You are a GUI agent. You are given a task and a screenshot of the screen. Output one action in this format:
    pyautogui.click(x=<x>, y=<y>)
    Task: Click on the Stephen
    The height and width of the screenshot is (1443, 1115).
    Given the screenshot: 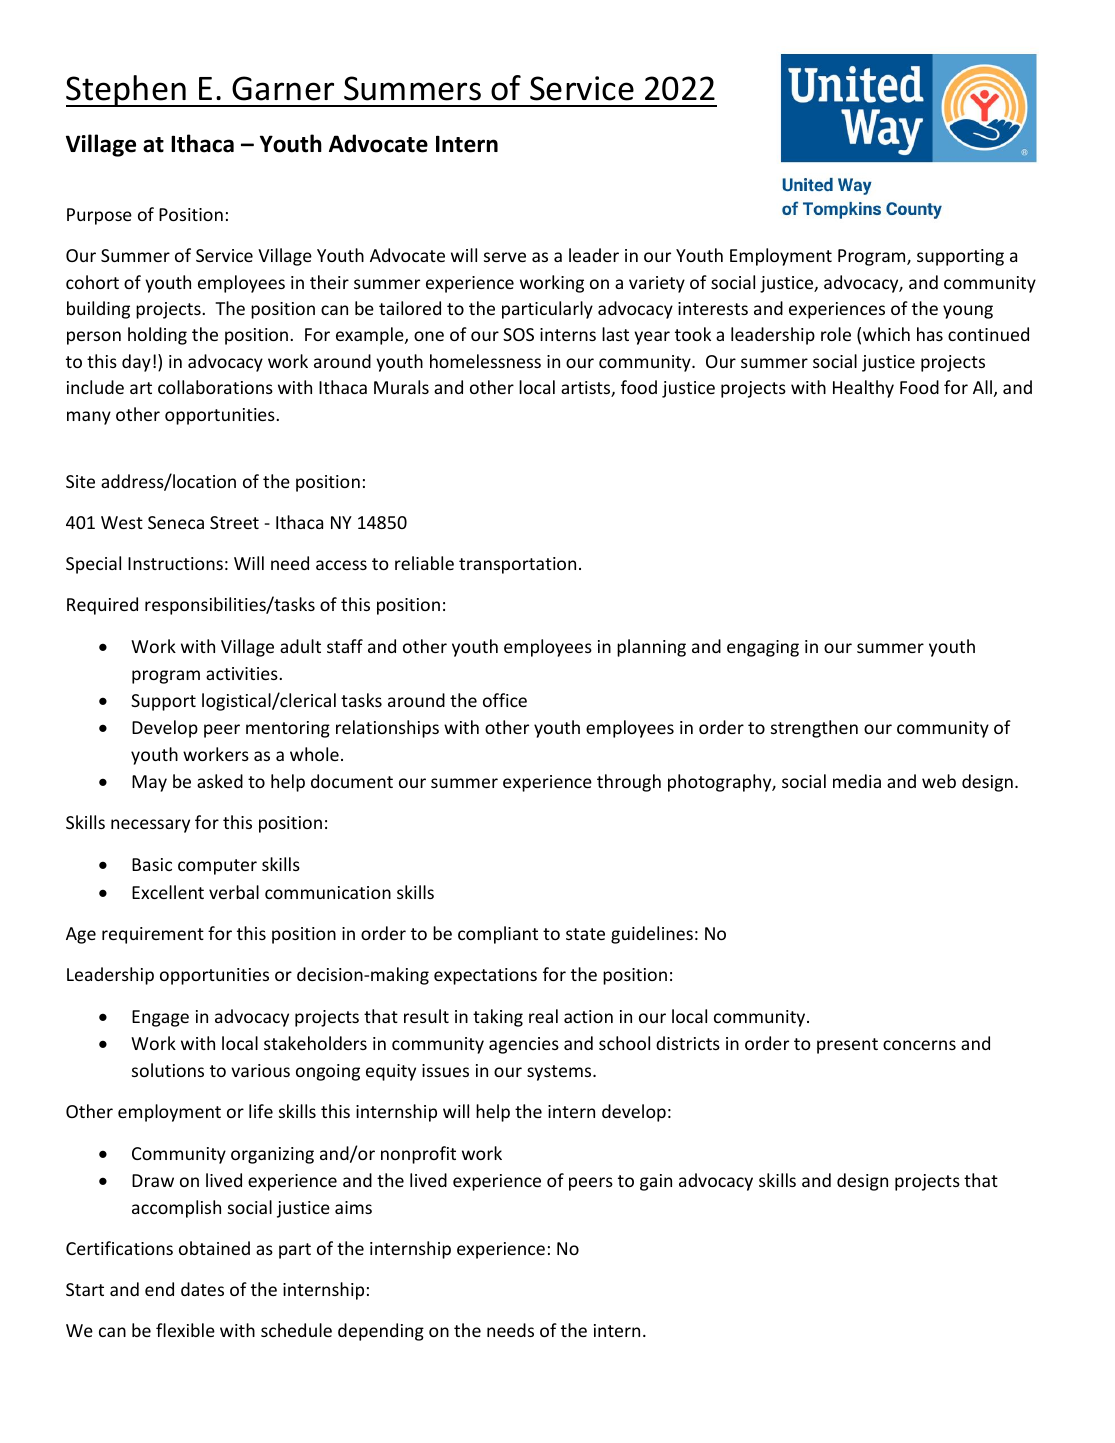 What is the action you would take?
    pyautogui.click(x=127, y=91)
